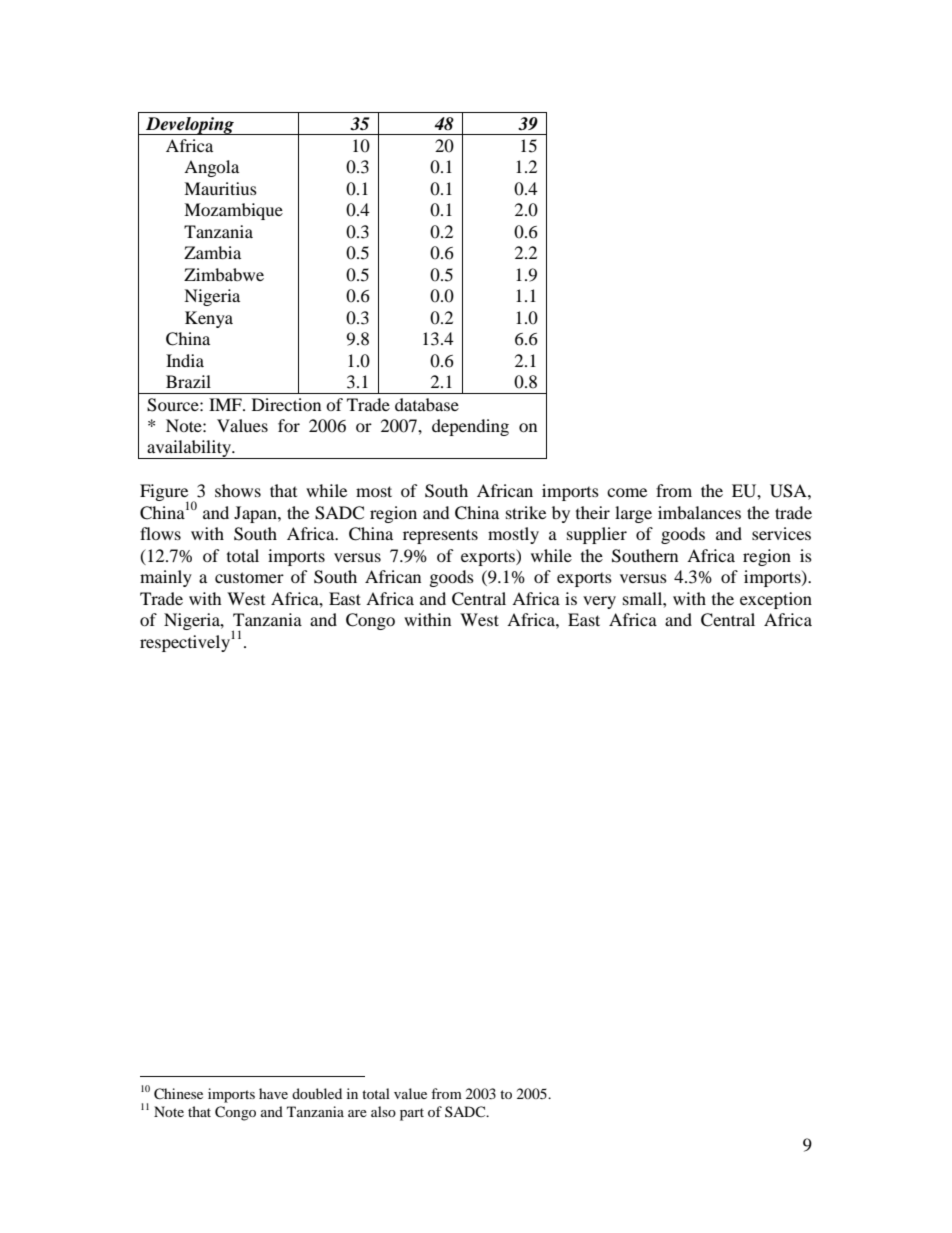 The height and width of the image is (1233, 952). What do you see at coordinates (256, 514) in the image?
I see `Japan` at bounding box center [256, 514].
